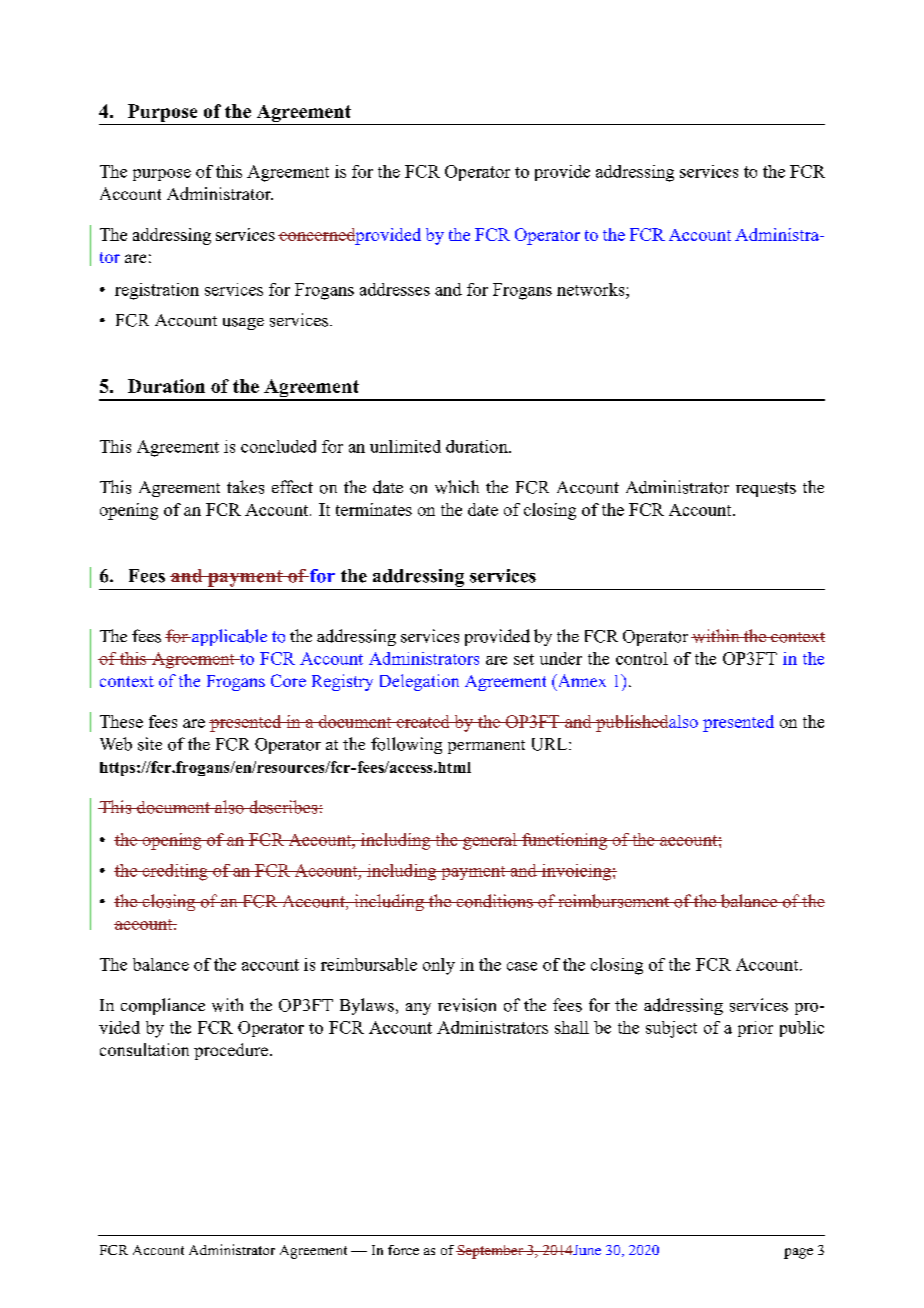 The image size is (924, 1308). I want to click on September, so click(490, 1252).
